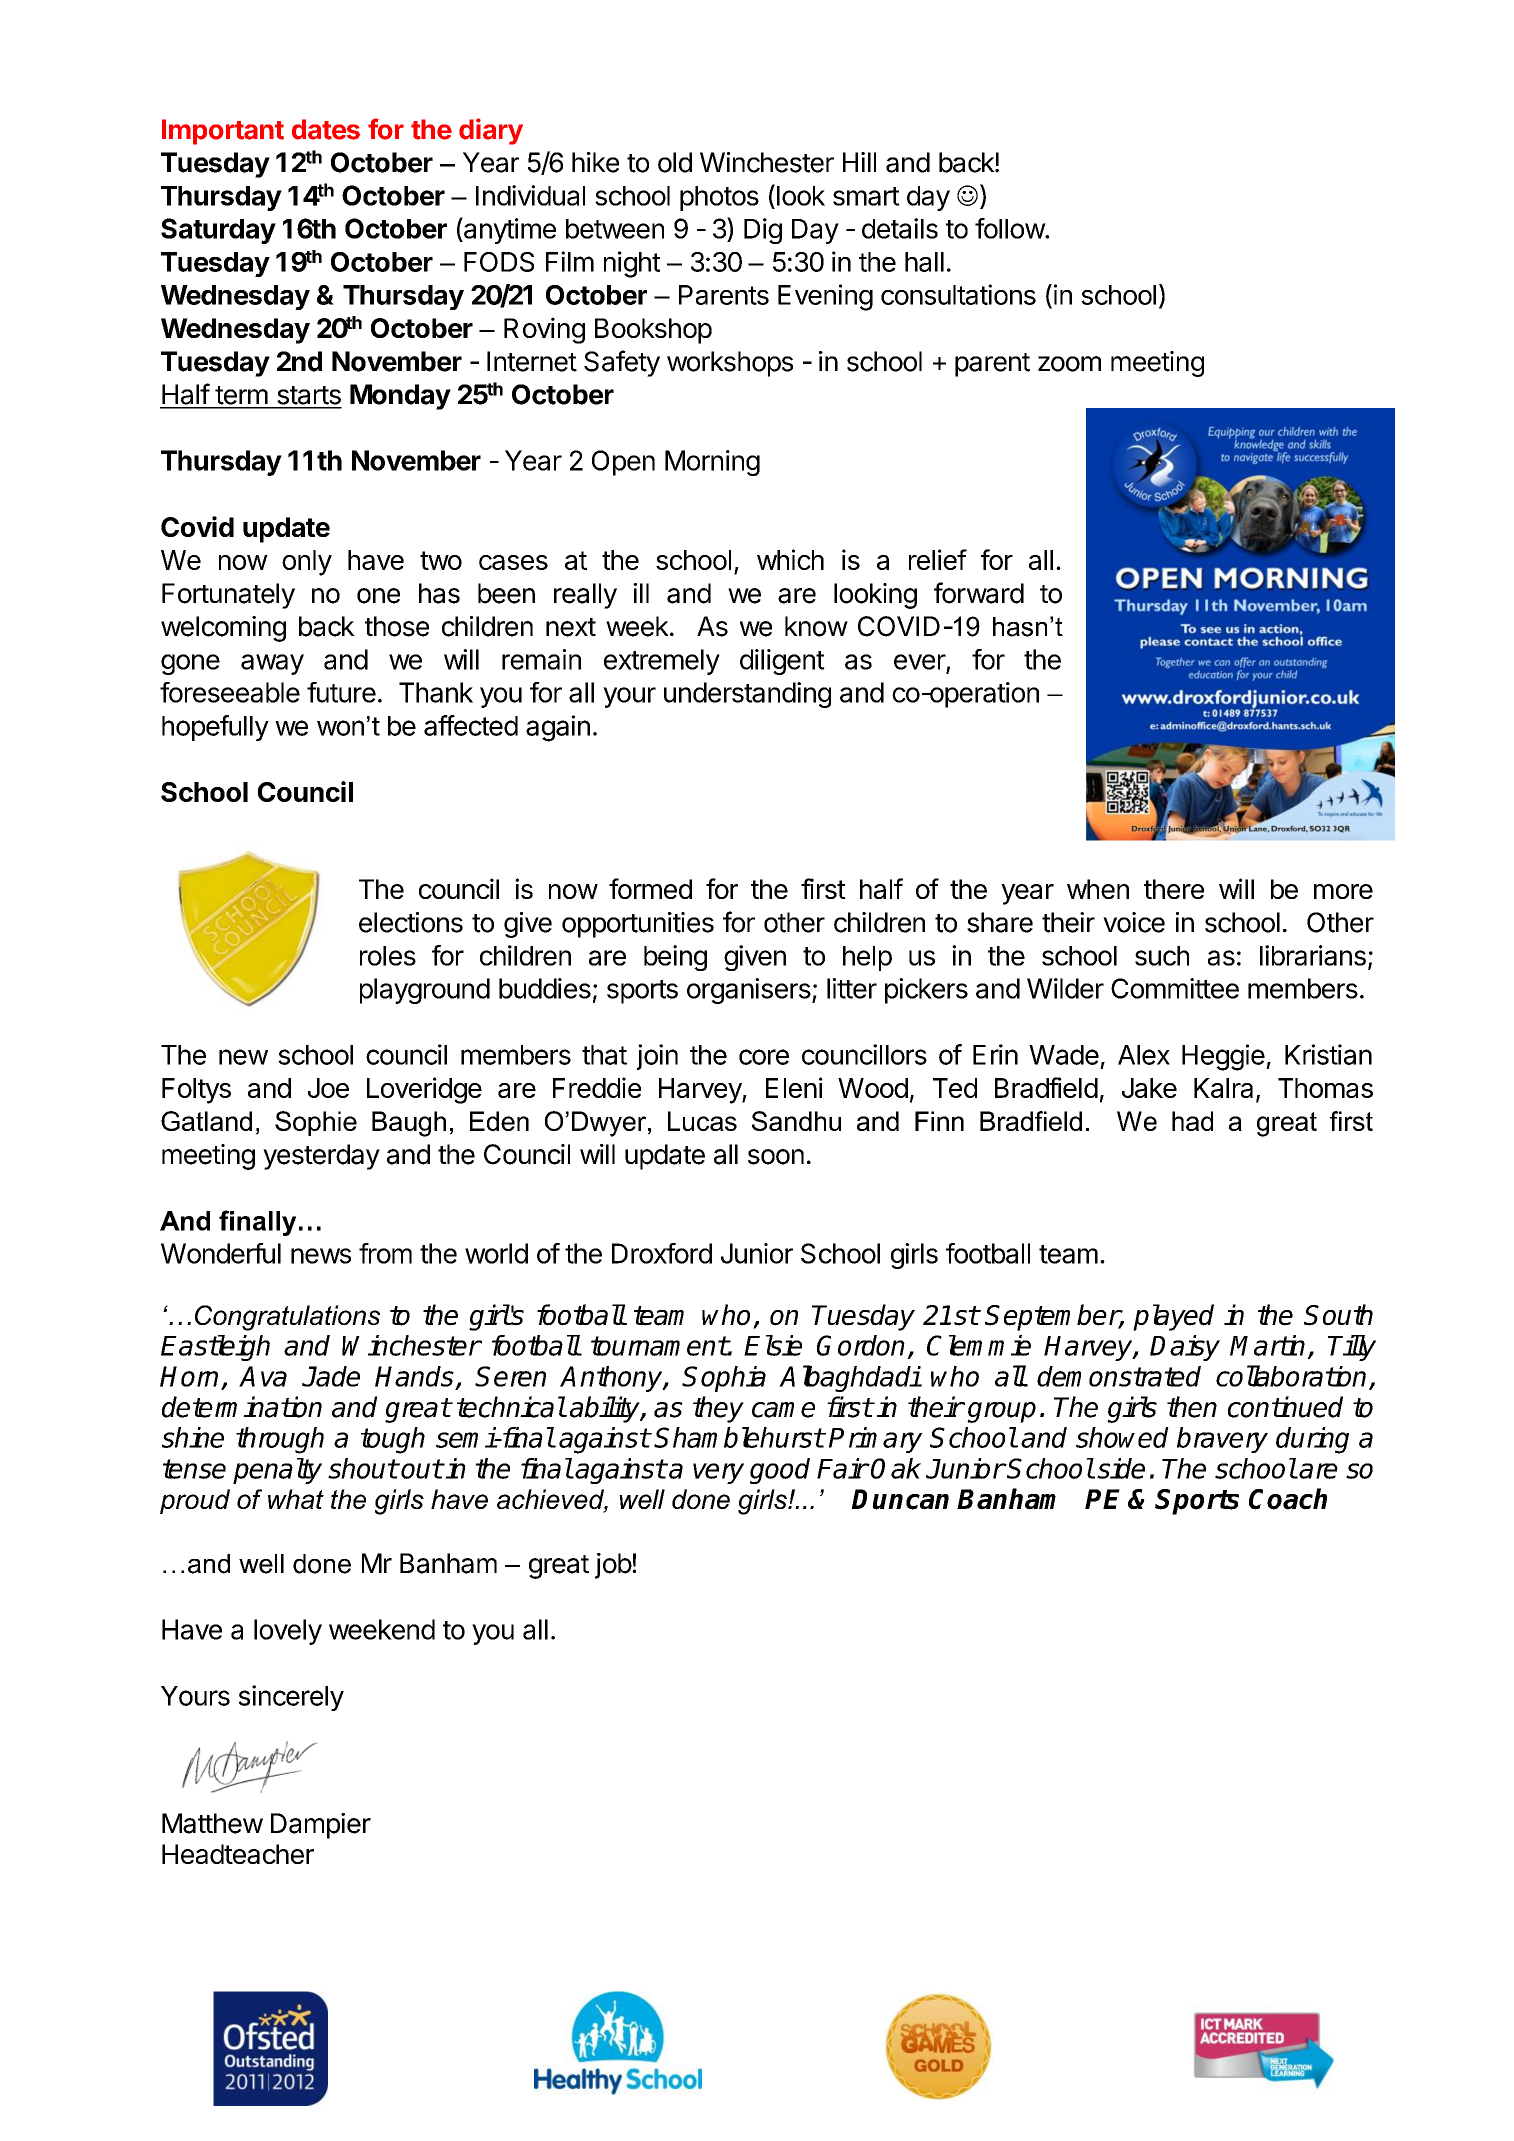  Describe the element at coordinates (388, 956) in the screenshot. I see `roles` at that location.
